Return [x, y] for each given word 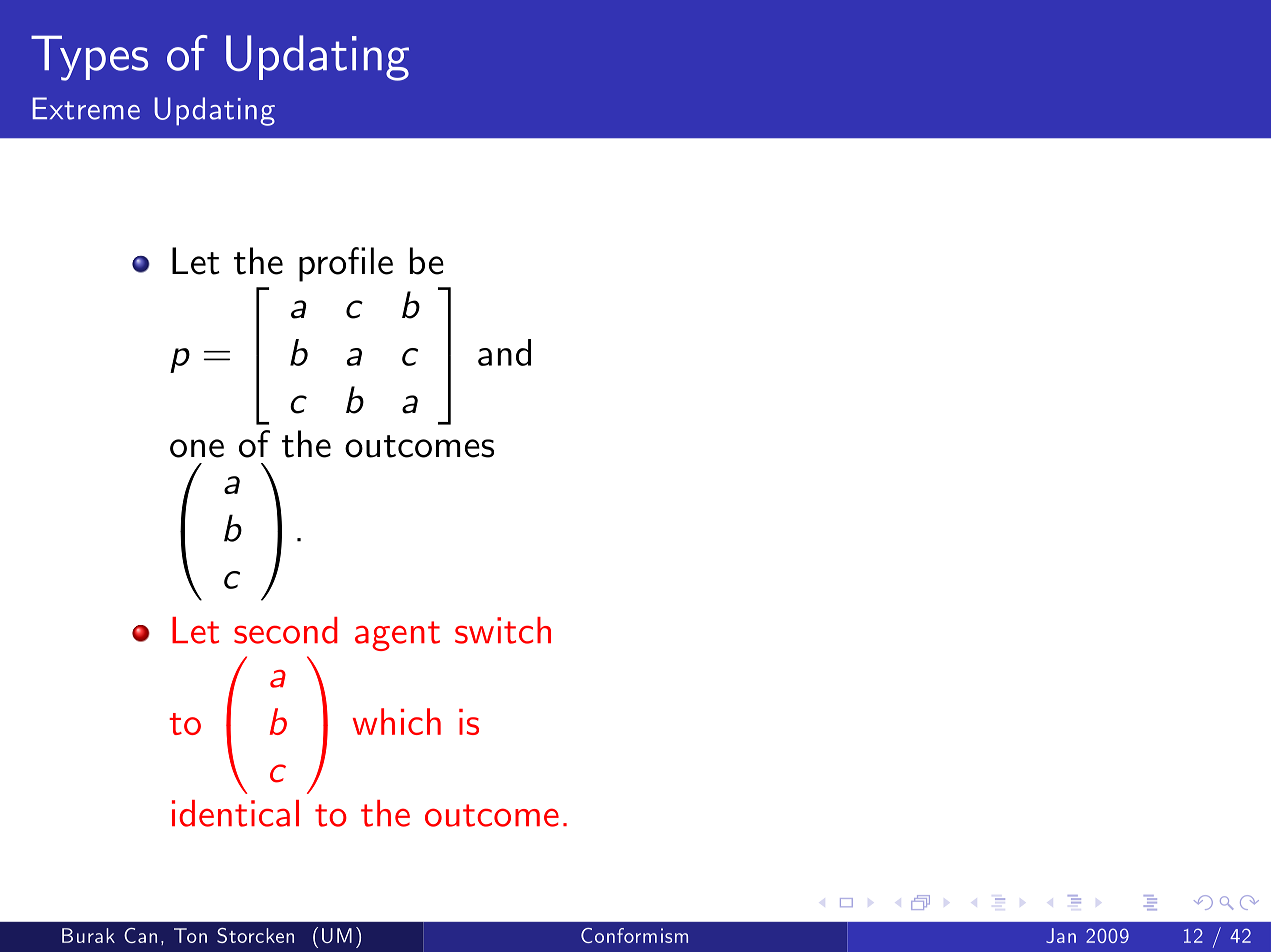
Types [89, 58]
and [504, 352]
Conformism [634, 935]
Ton [190, 935]
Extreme [86, 108]
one [197, 448]
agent [397, 636]
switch [503, 630]
